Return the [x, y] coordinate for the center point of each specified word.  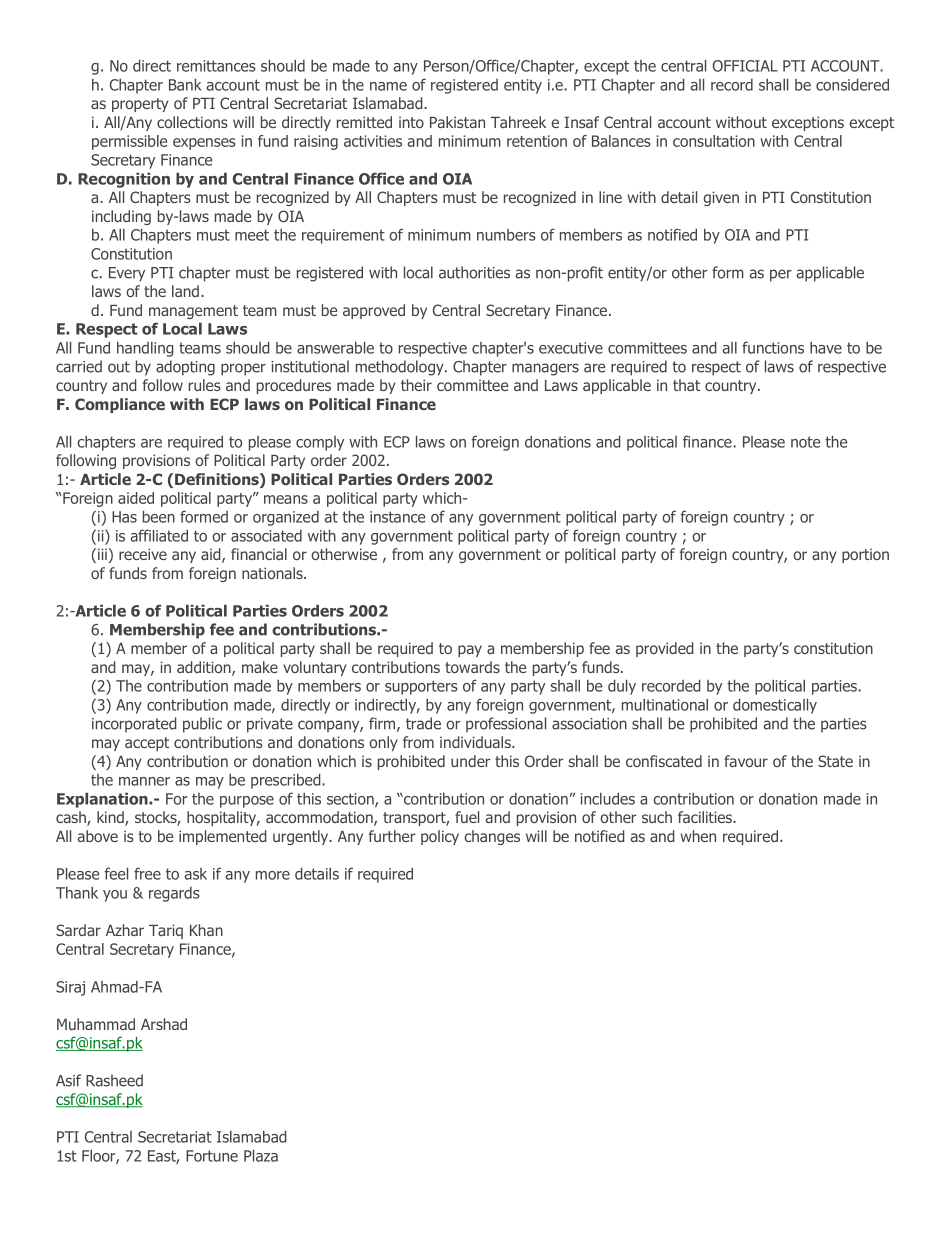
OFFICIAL [745, 66]
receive [143, 554]
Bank [185, 85]
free [147, 873]
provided [665, 649]
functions [773, 347]
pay [470, 651]
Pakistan [457, 122]
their [416, 385]
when [698, 836]
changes [492, 837]
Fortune [212, 1156]
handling [145, 349]
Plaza [261, 1156]
